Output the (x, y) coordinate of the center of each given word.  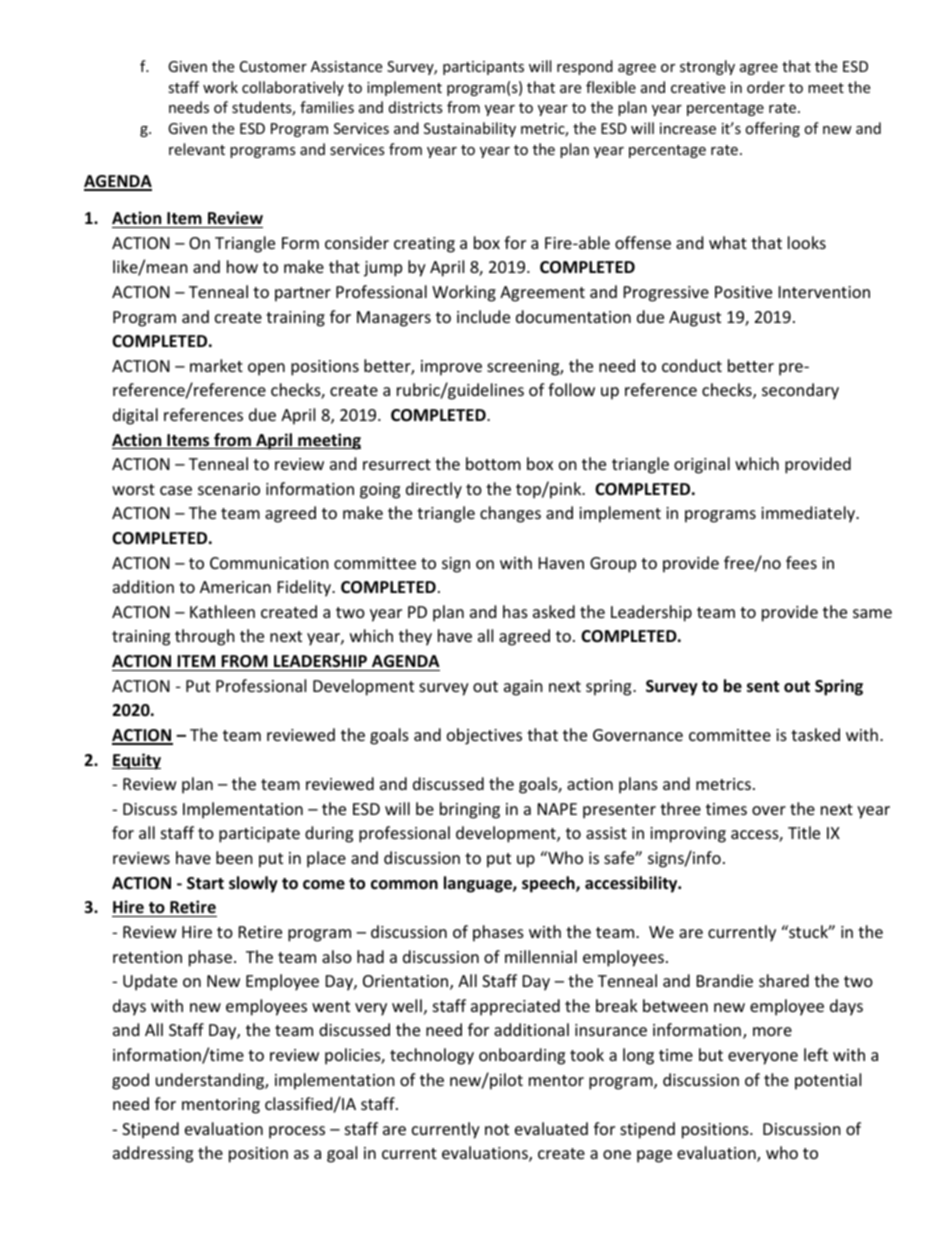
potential (828, 1081)
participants (483, 68)
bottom (493, 463)
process (297, 1132)
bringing (470, 810)
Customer (273, 66)
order (766, 87)
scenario (229, 489)
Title (804, 832)
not (497, 1129)
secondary (800, 391)
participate (259, 835)
